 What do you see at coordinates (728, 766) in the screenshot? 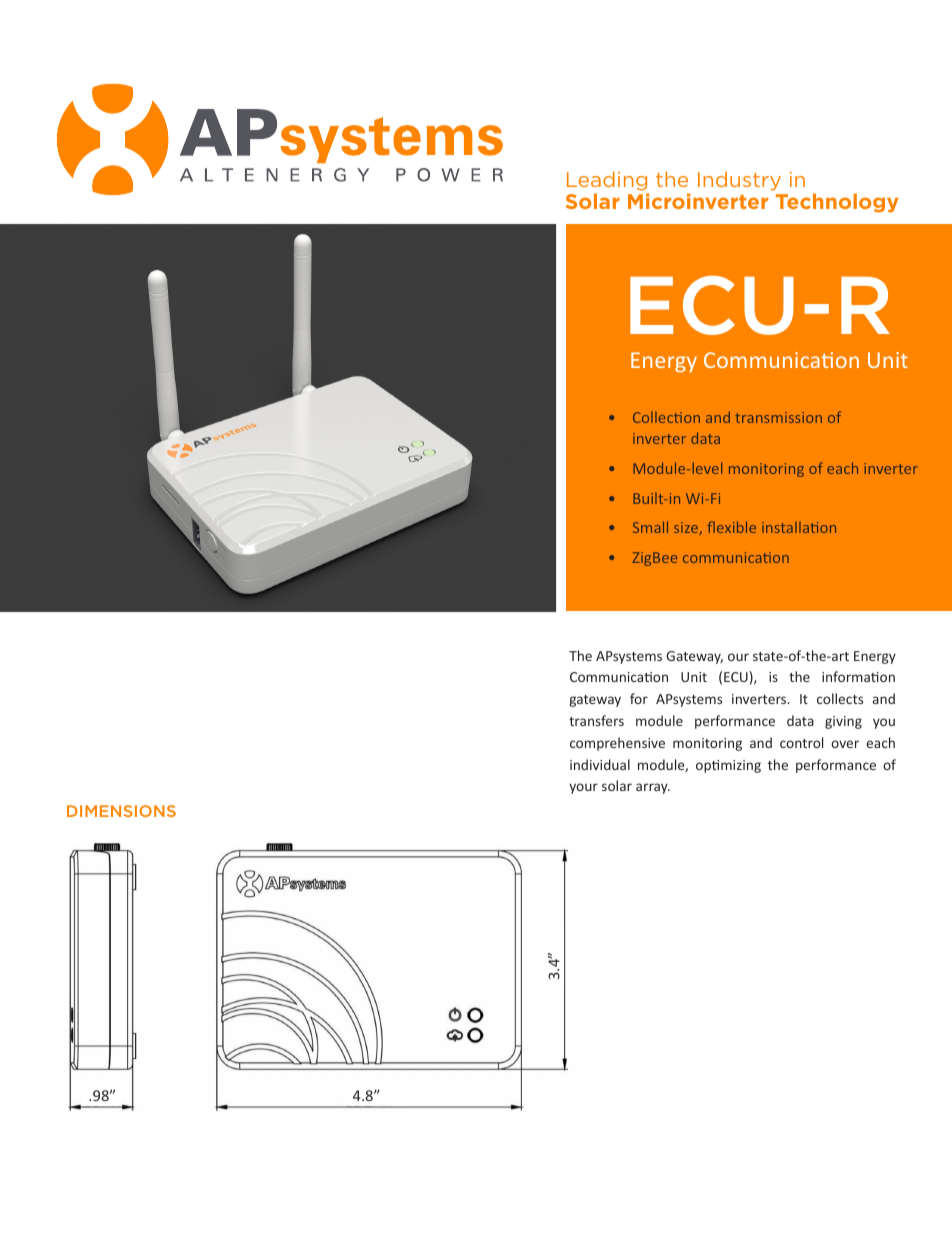
I see `optimizing` at bounding box center [728, 766].
